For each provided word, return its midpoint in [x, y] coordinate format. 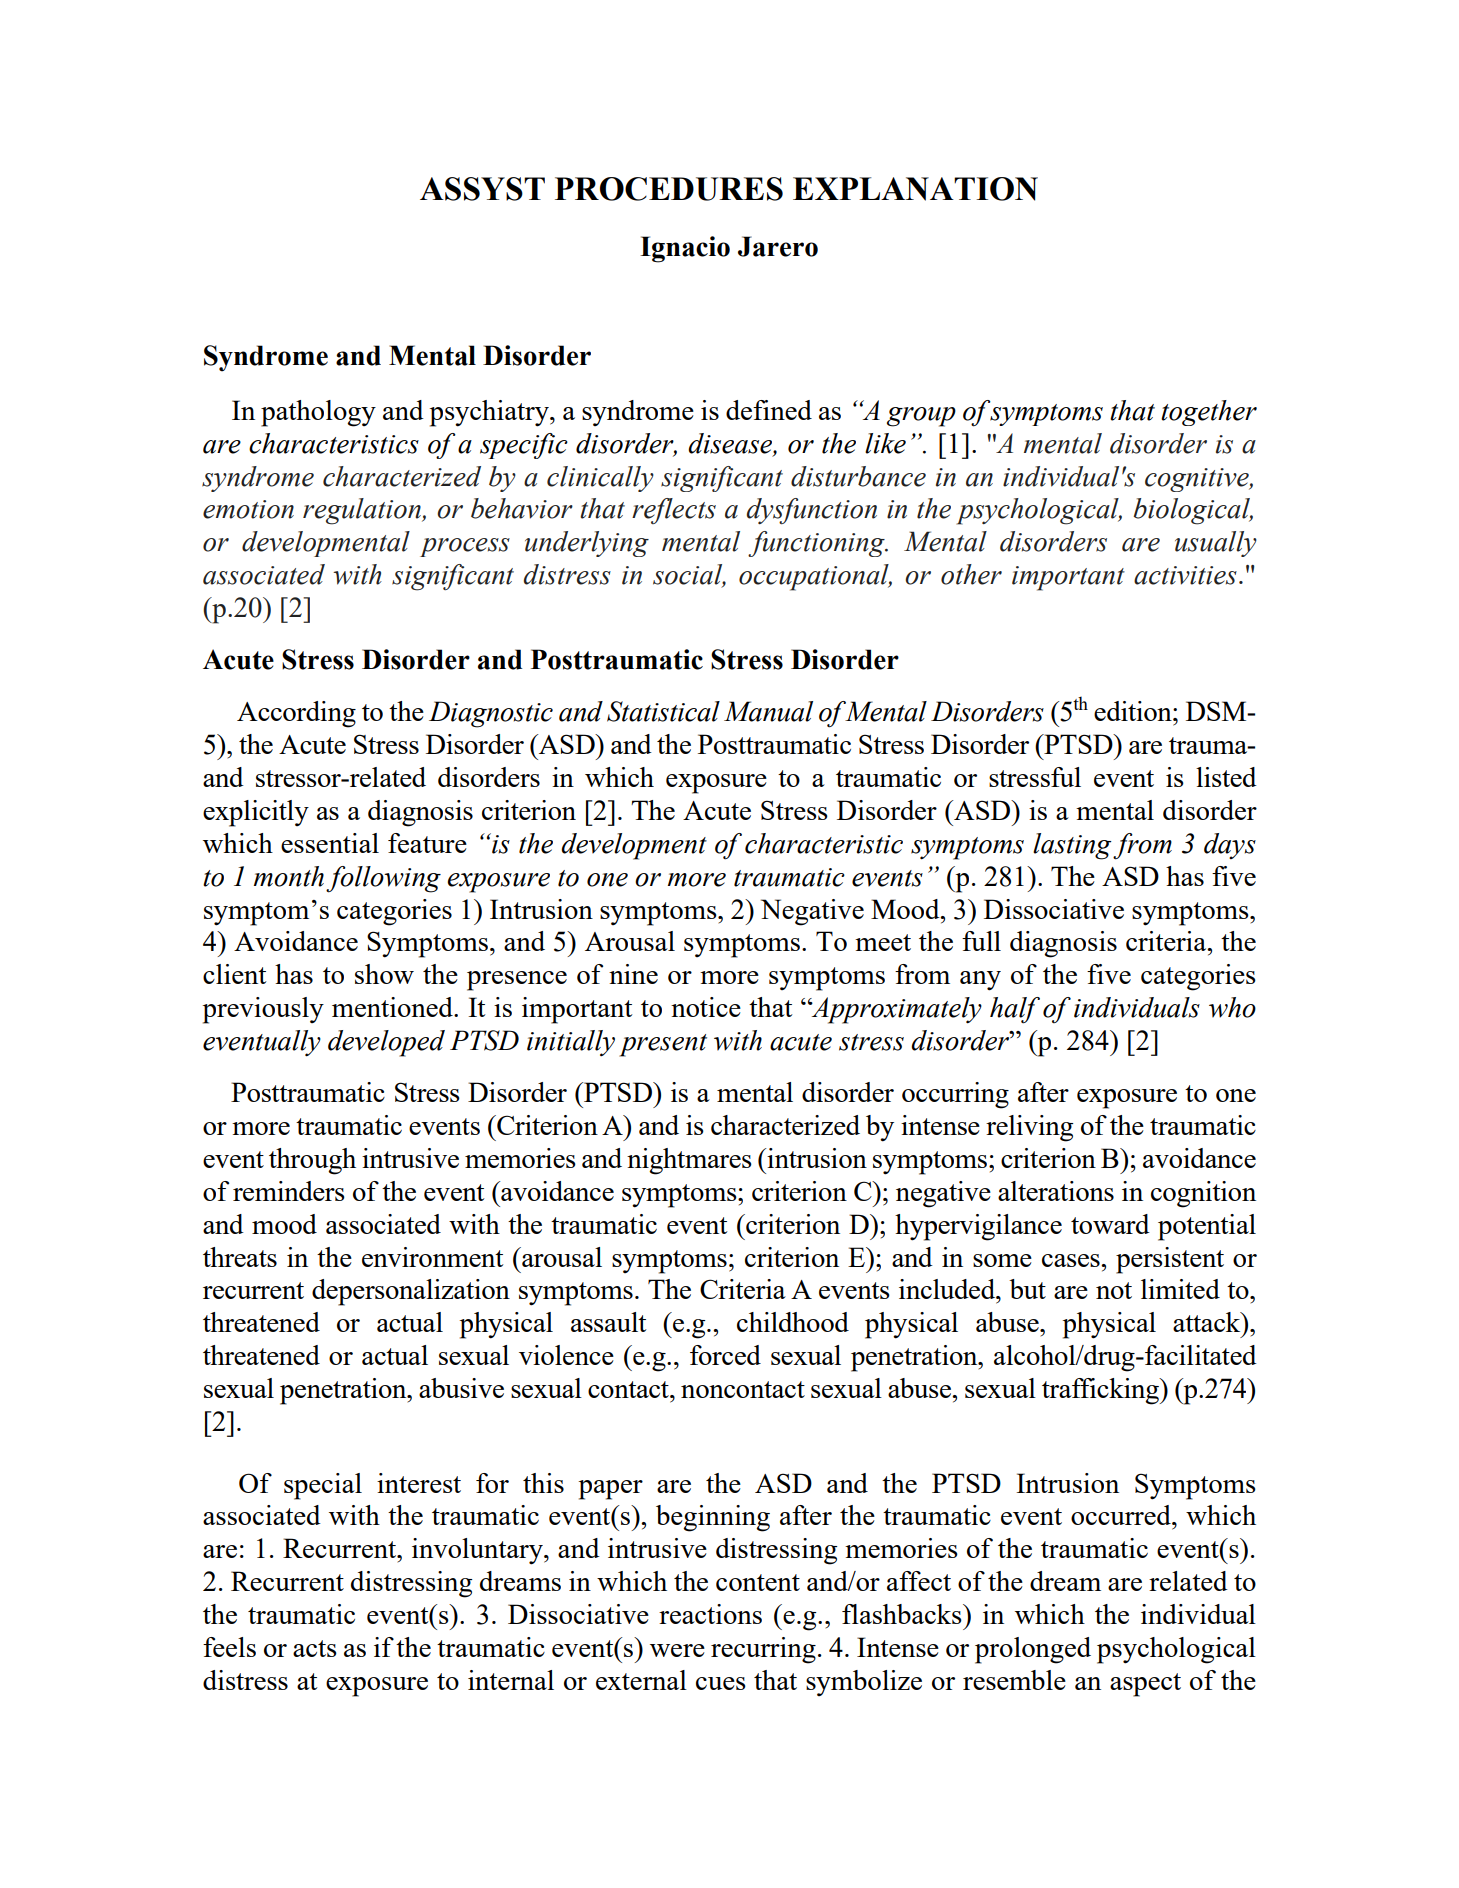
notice [706, 1007]
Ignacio [685, 249]
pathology [318, 413]
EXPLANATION [915, 189]
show [384, 974]
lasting [1072, 846]
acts [315, 1648]
